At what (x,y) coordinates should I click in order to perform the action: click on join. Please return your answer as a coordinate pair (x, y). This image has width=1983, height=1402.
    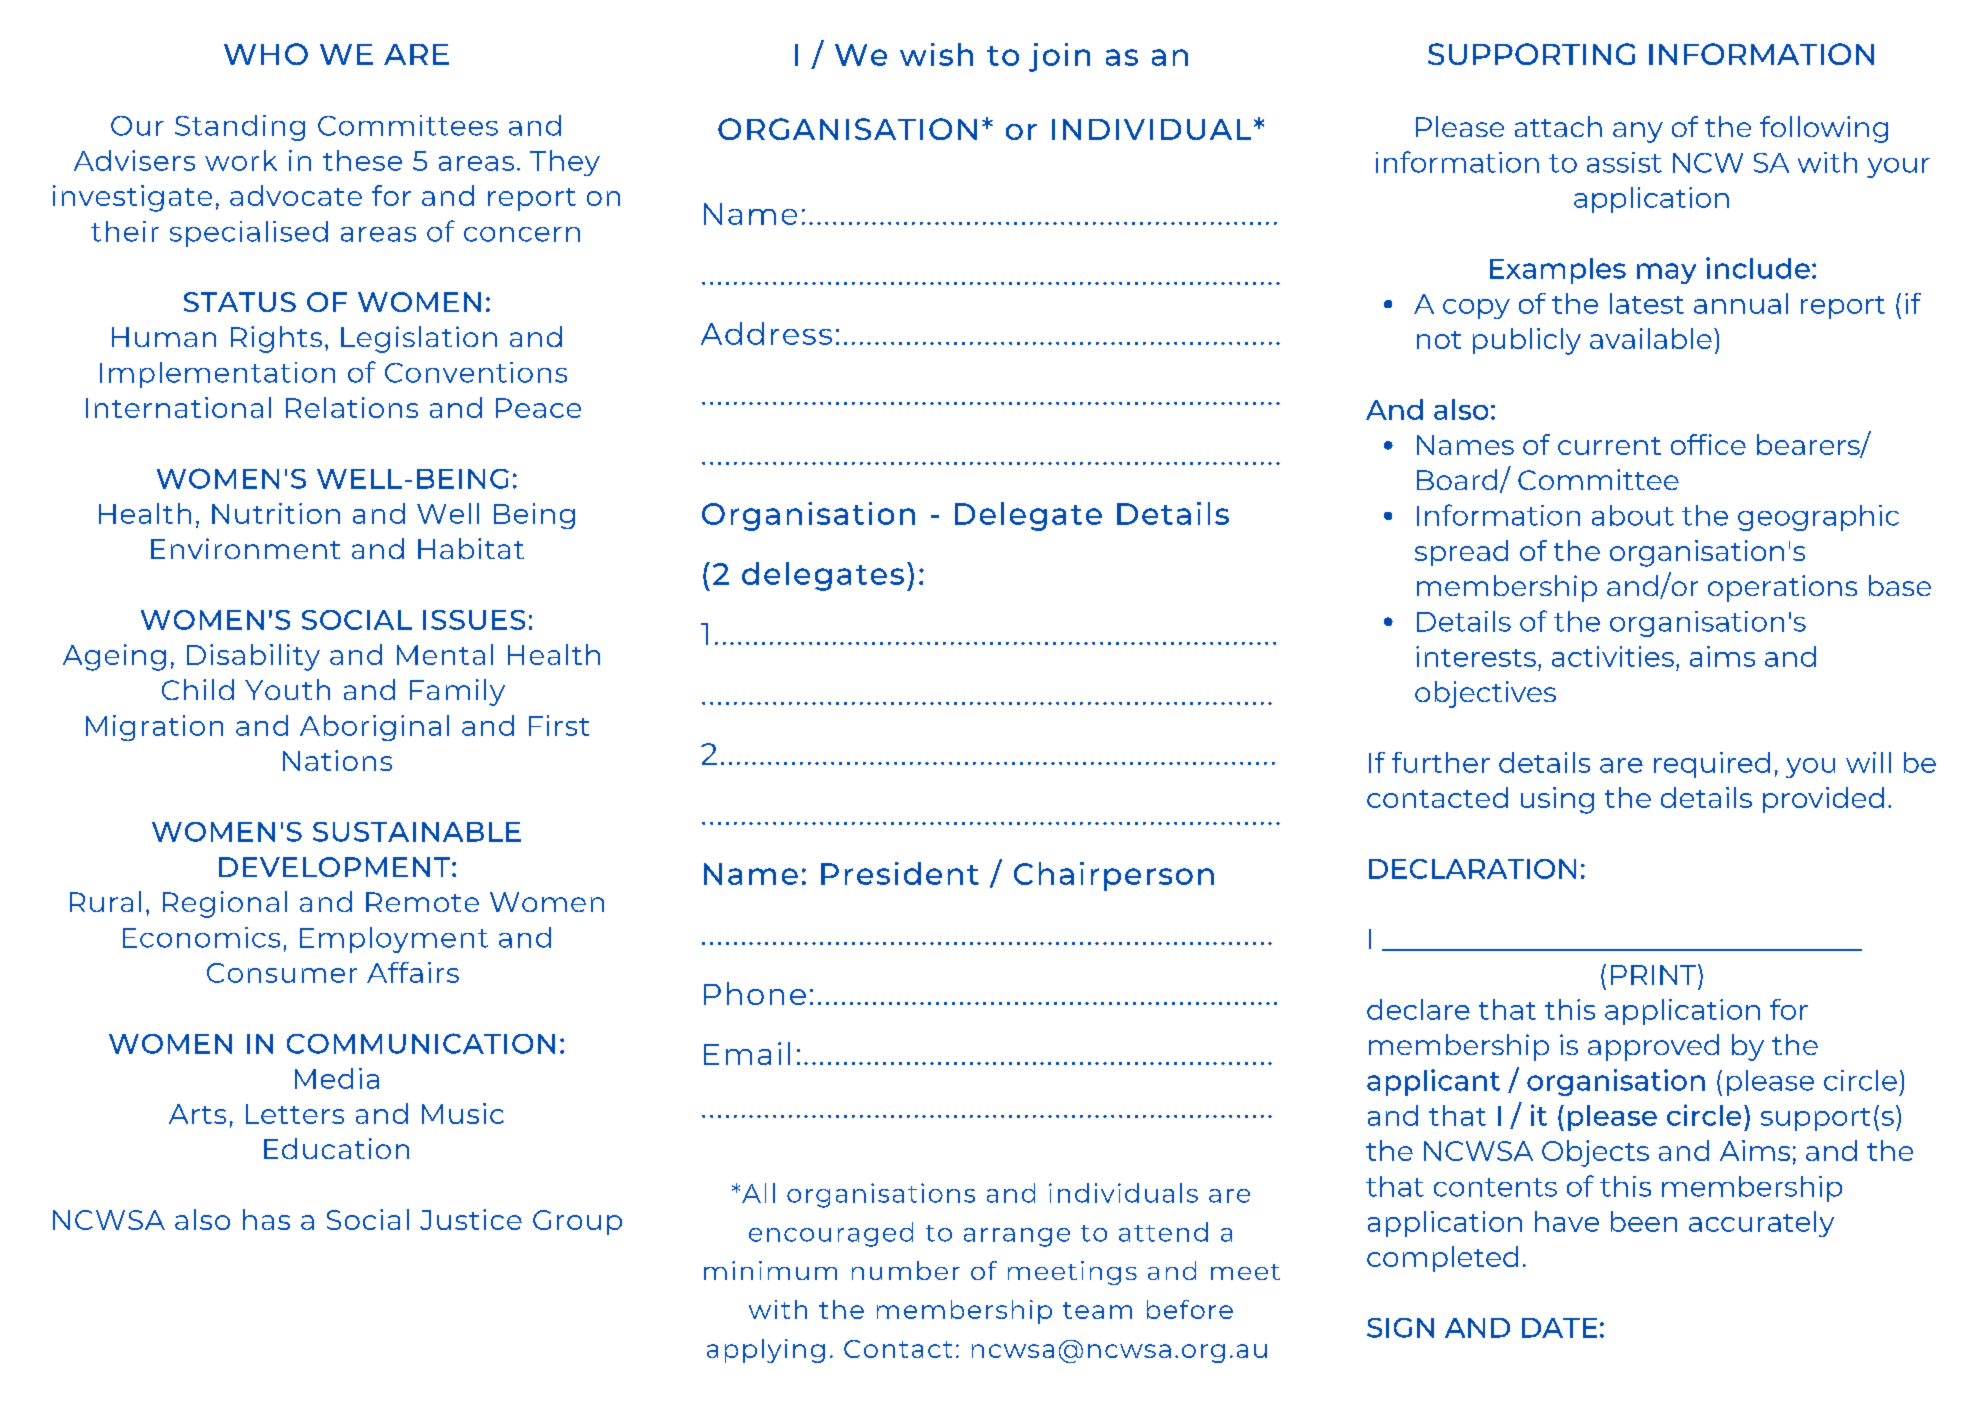
    Looking at the image, I should click on (1059, 57).
